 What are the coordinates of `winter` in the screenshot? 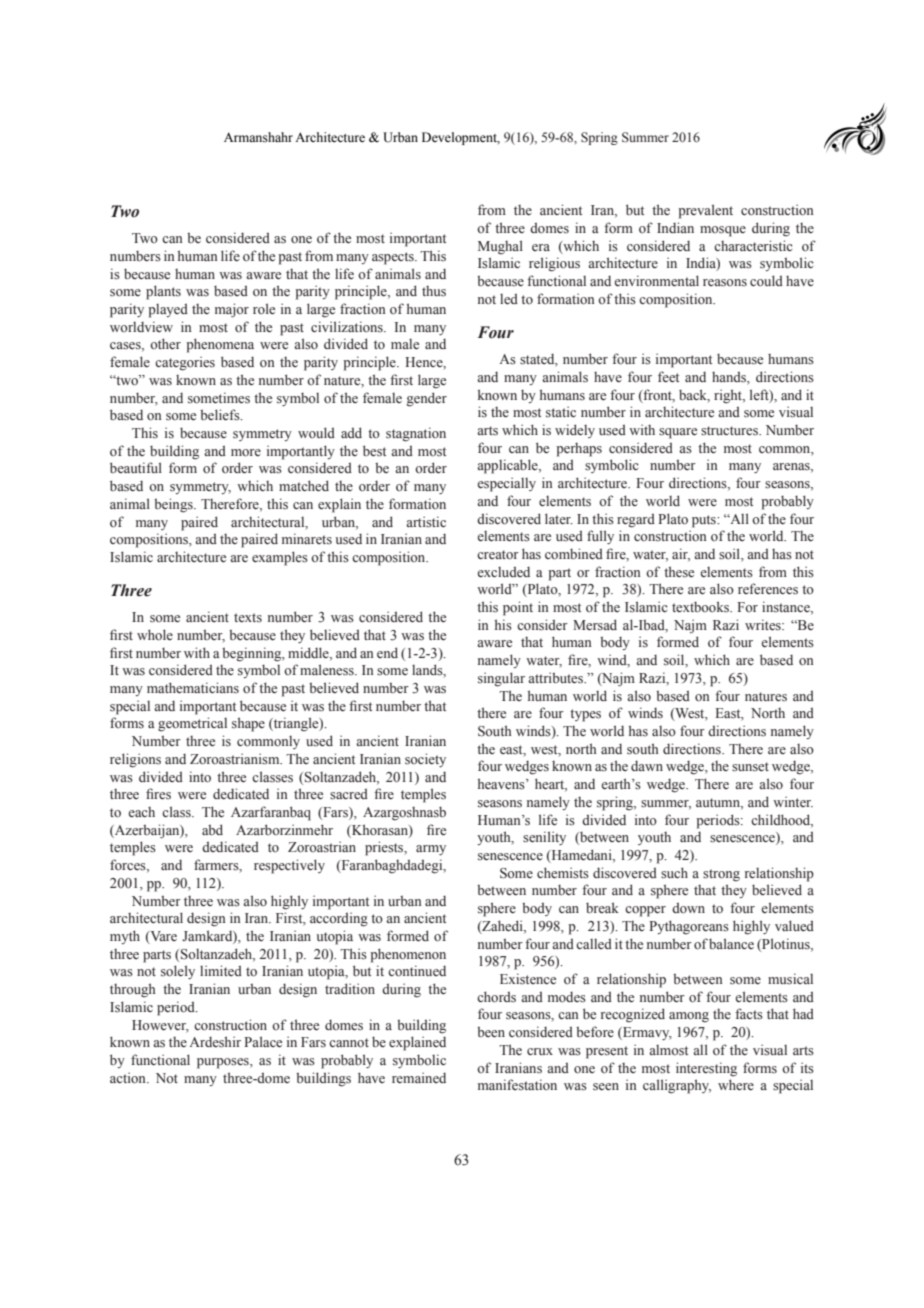 It's located at (793, 801).
